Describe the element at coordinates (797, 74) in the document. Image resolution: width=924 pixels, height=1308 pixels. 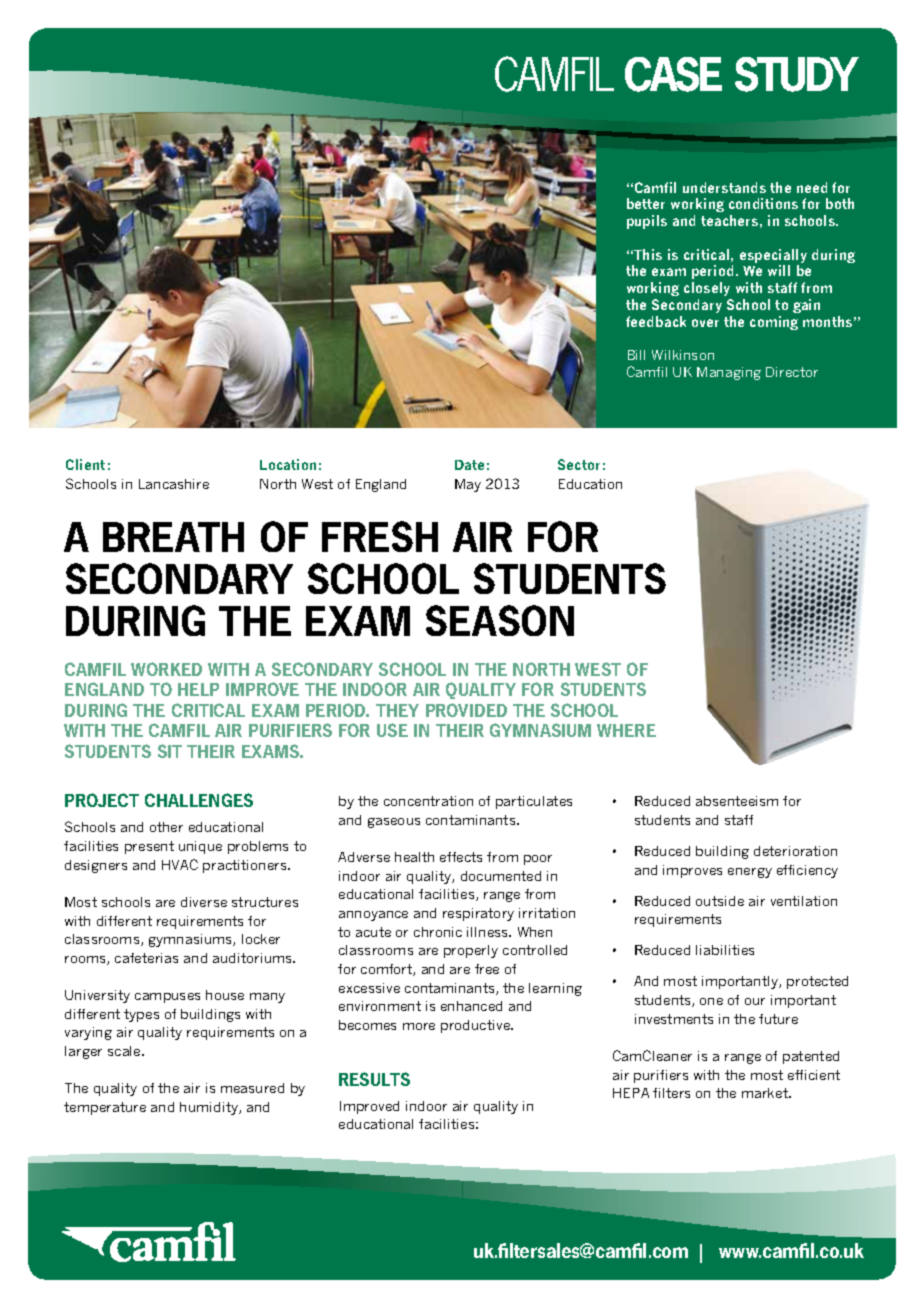
I see `STUDY` at that location.
